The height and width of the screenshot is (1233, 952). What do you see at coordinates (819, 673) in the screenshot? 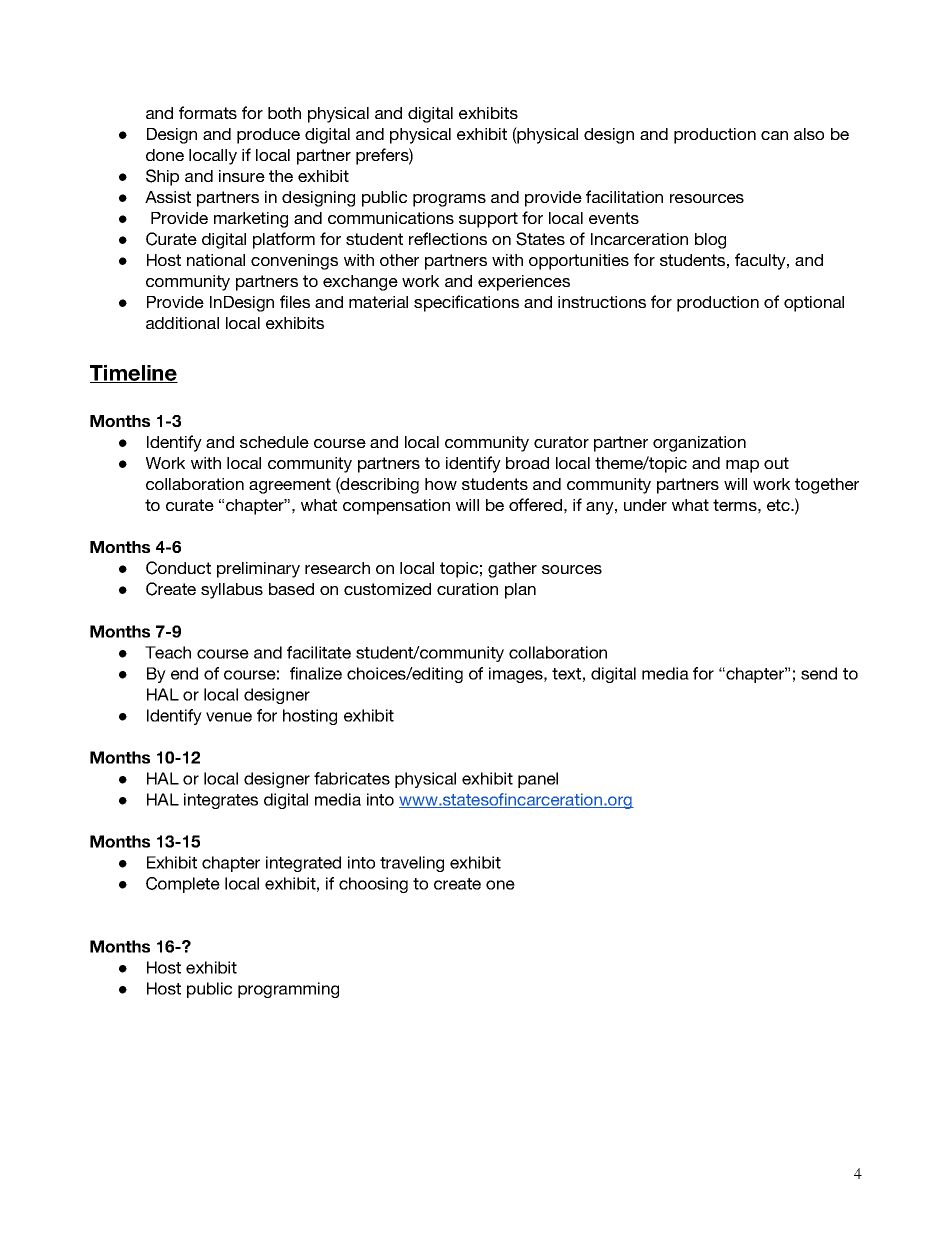
I see `send` at bounding box center [819, 673].
